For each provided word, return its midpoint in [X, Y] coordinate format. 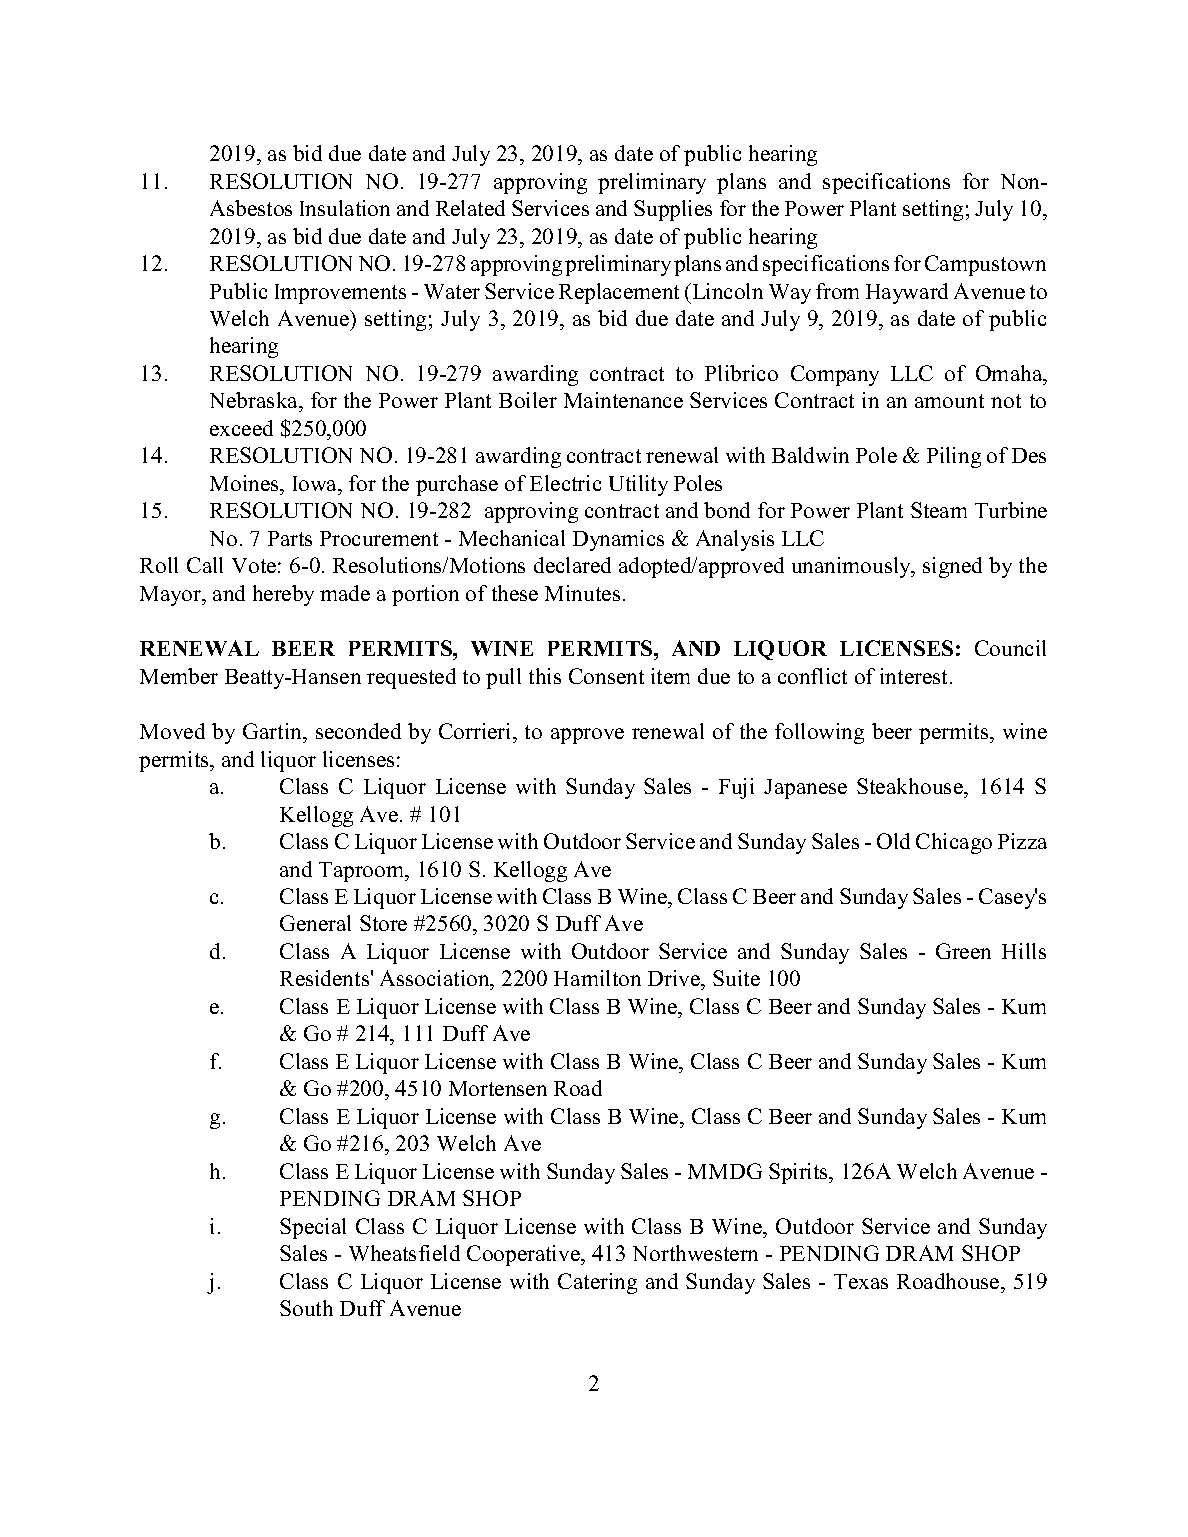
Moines [245, 483]
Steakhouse [911, 786]
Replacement [619, 293]
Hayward [907, 293]
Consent [606, 676]
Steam [939, 510]
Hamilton [597, 978]
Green [963, 951]
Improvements [340, 294]
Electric [565, 483]
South [306, 1308]
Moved [172, 731]
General [315, 923]
